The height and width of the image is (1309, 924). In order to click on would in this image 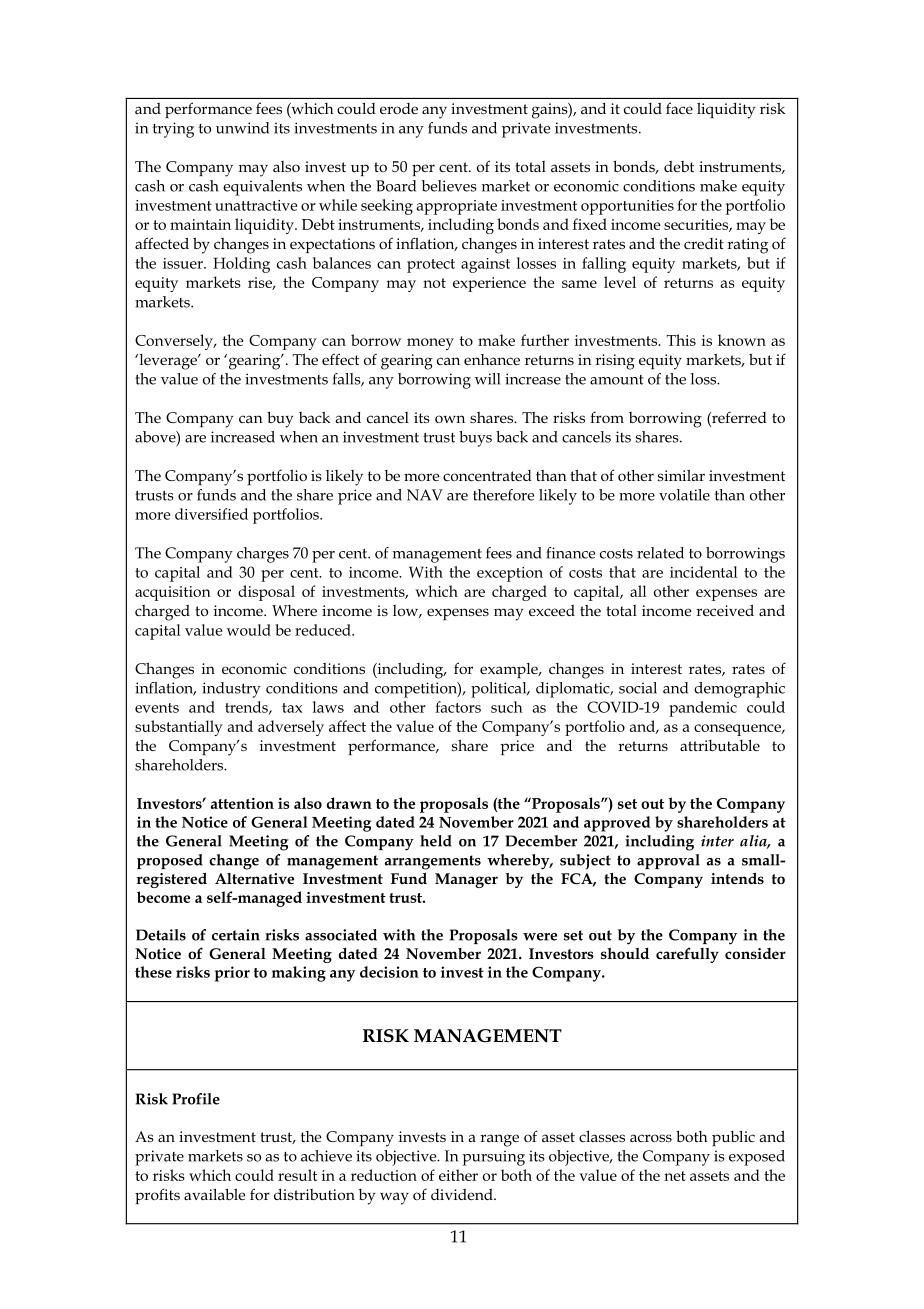, I will do `click(249, 630)`.
